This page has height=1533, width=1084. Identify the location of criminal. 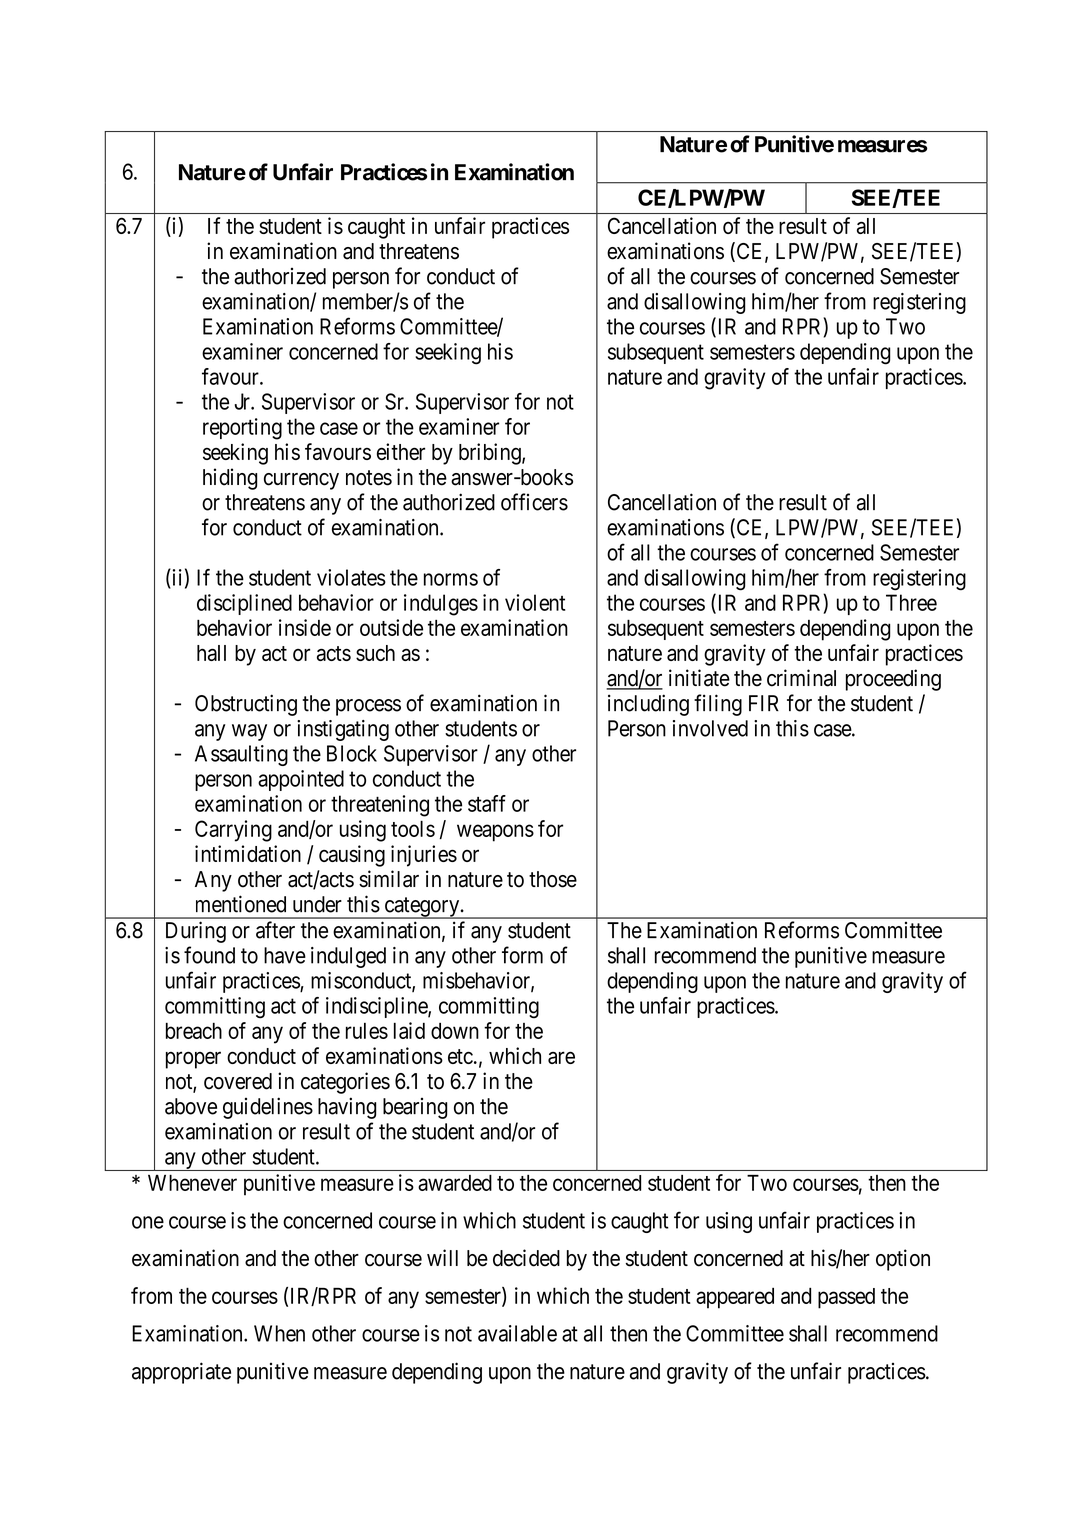
(801, 678).
